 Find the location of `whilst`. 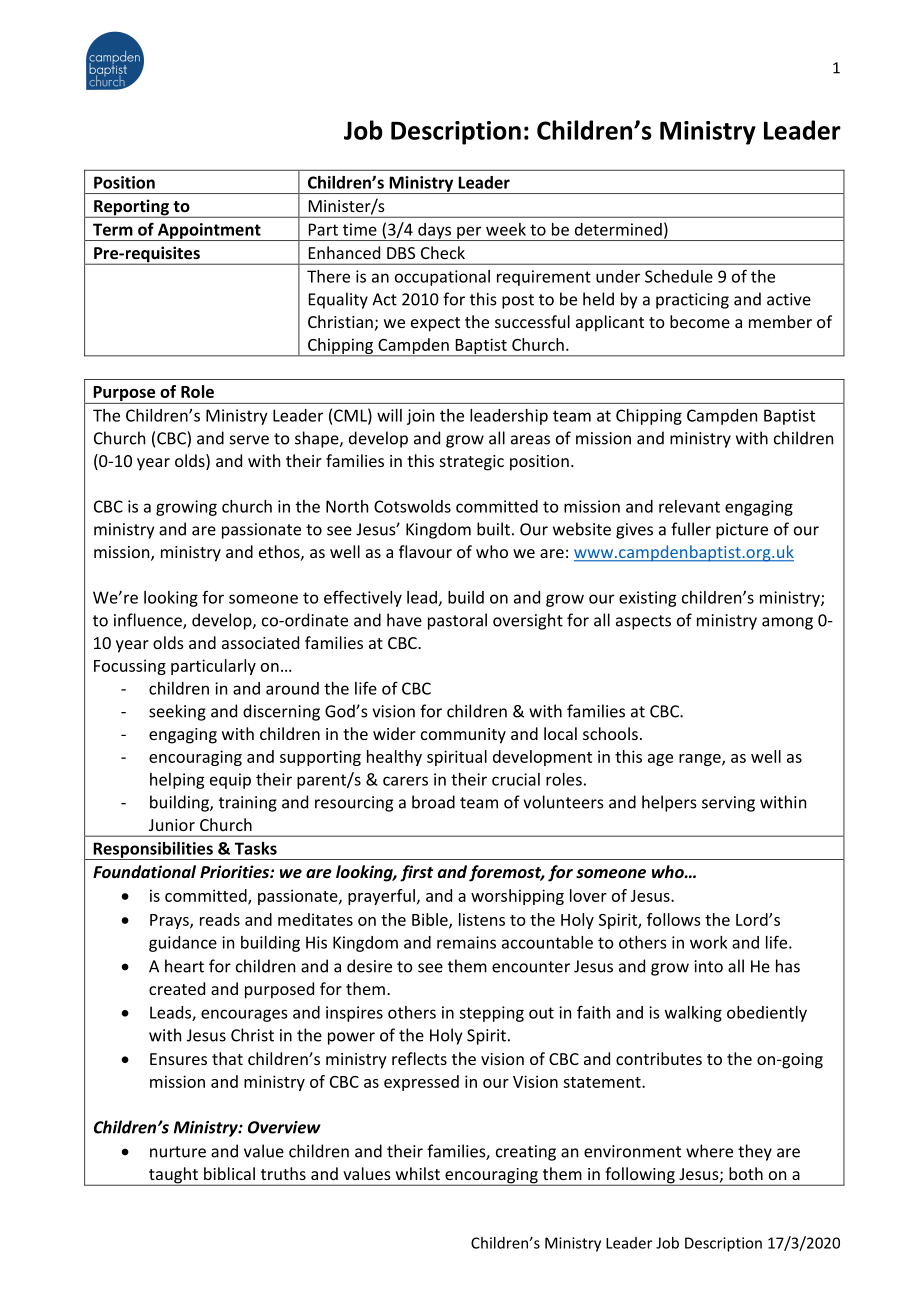

whilst is located at coordinates (418, 1173).
